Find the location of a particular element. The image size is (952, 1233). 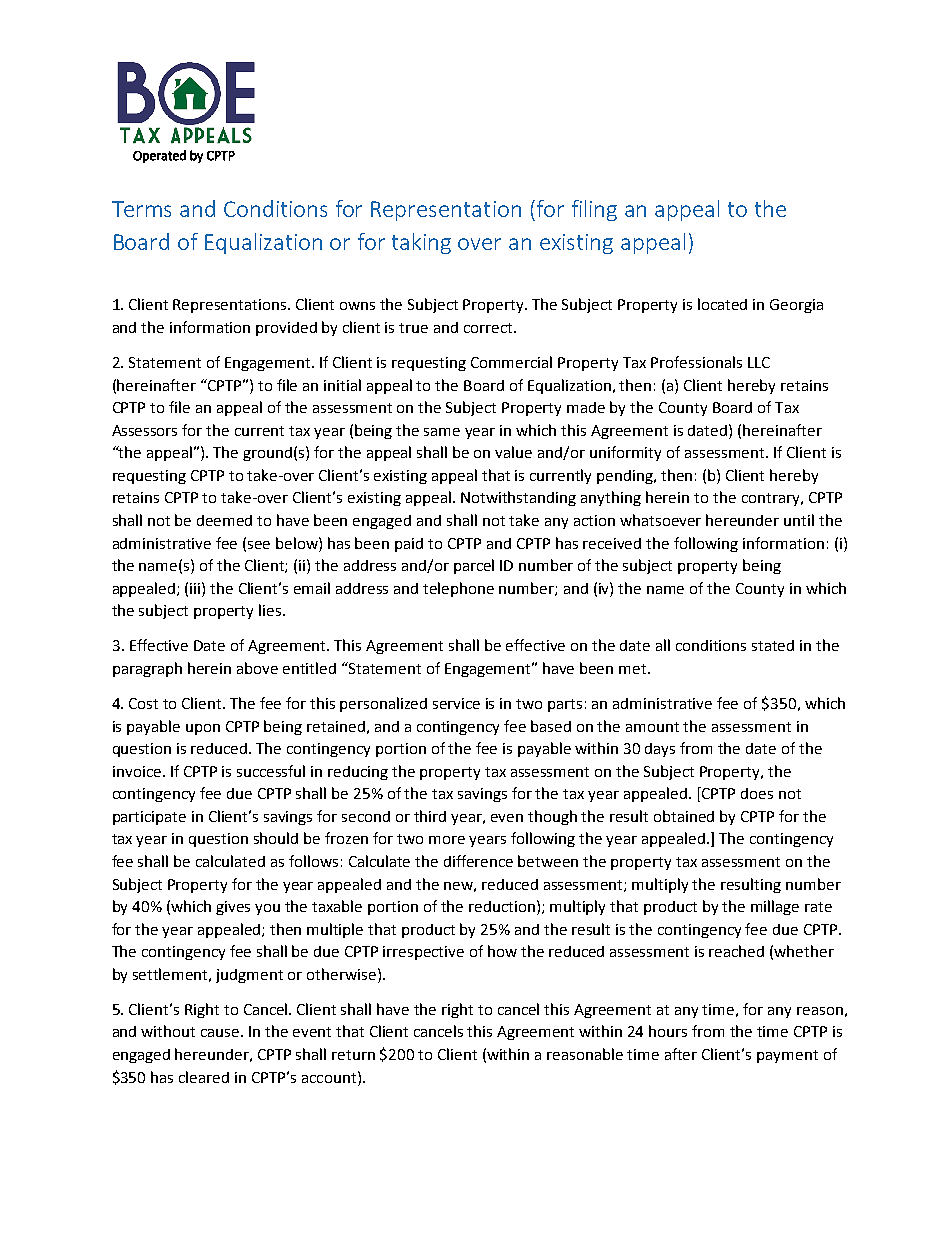

does is located at coordinates (757, 793).
